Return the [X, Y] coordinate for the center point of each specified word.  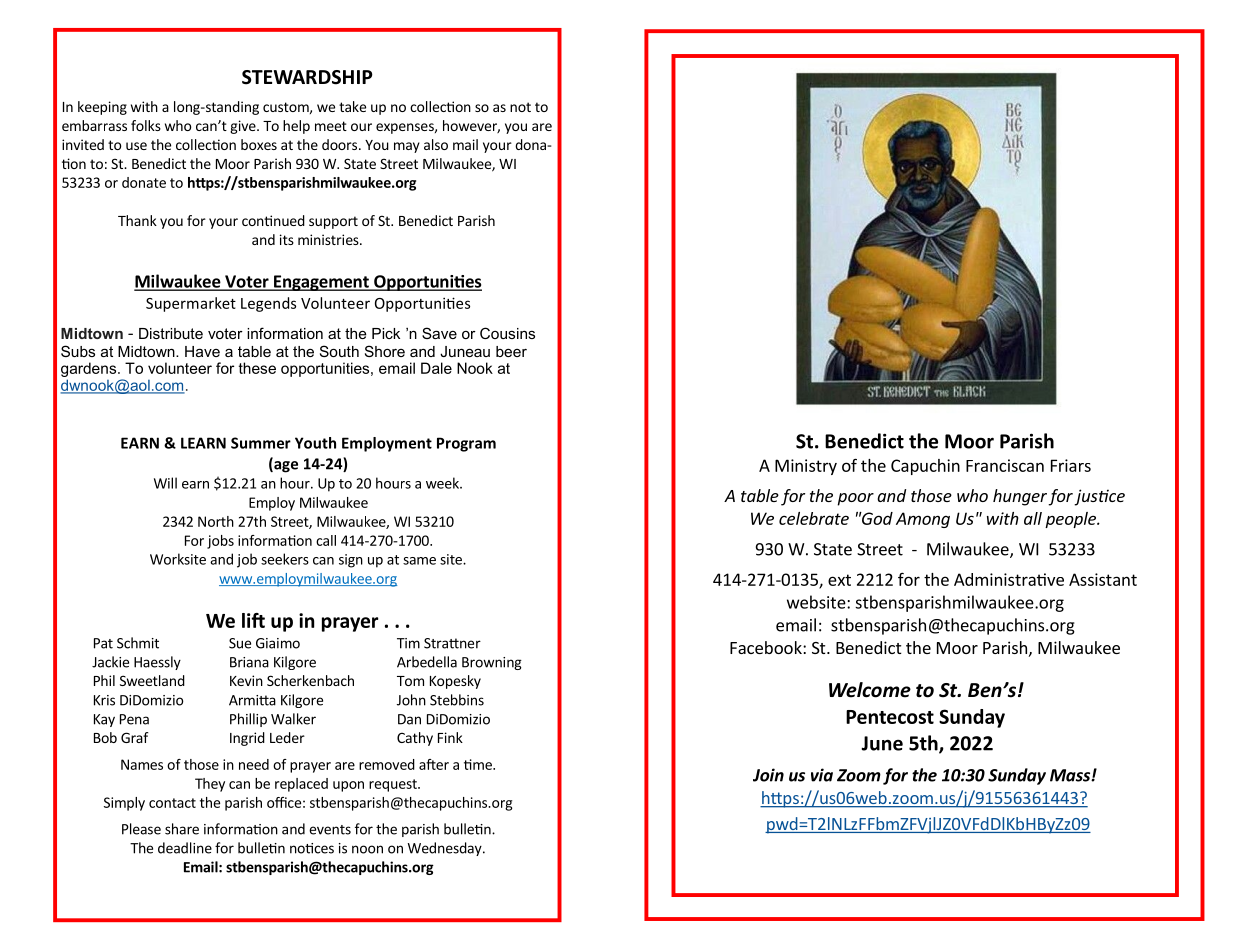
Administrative [1009, 579]
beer [511, 351]
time [479, 764]
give [244, 127]
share [182, 829]
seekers [285, 559]
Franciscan [1005, 465]
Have [202, 351]
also [436, 144]
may [407, 147]
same [419, 561]
